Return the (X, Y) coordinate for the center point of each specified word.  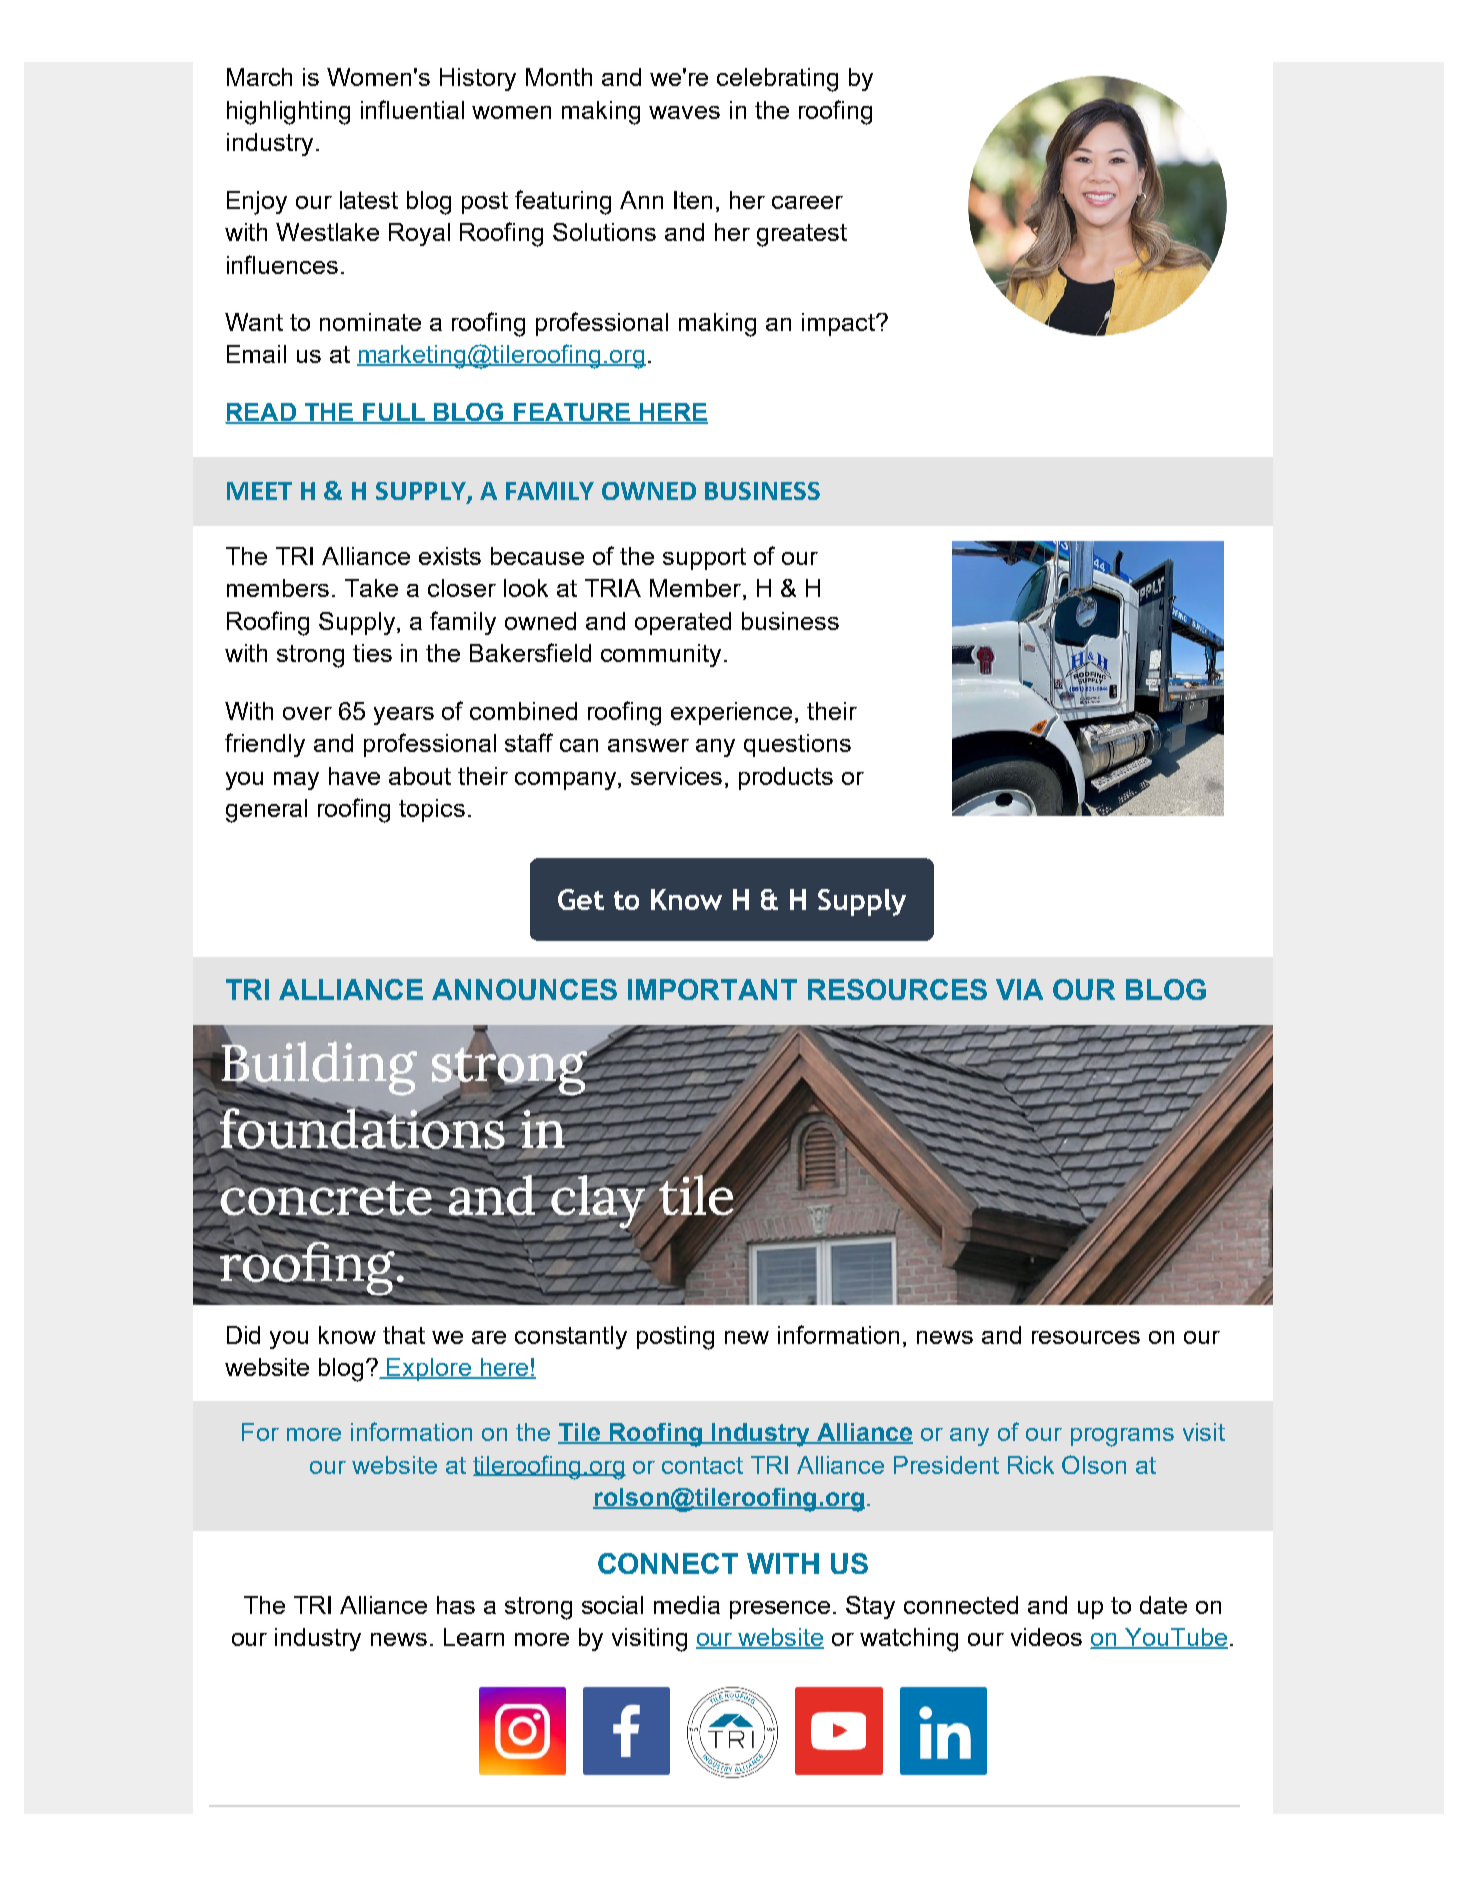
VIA (1019, 989)
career (807, 202)
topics (432, 810)
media (687, 1605)
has (456, 1605)
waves (684, 112)
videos (1046, 1637)
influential (412, 109)
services (676, 776)
